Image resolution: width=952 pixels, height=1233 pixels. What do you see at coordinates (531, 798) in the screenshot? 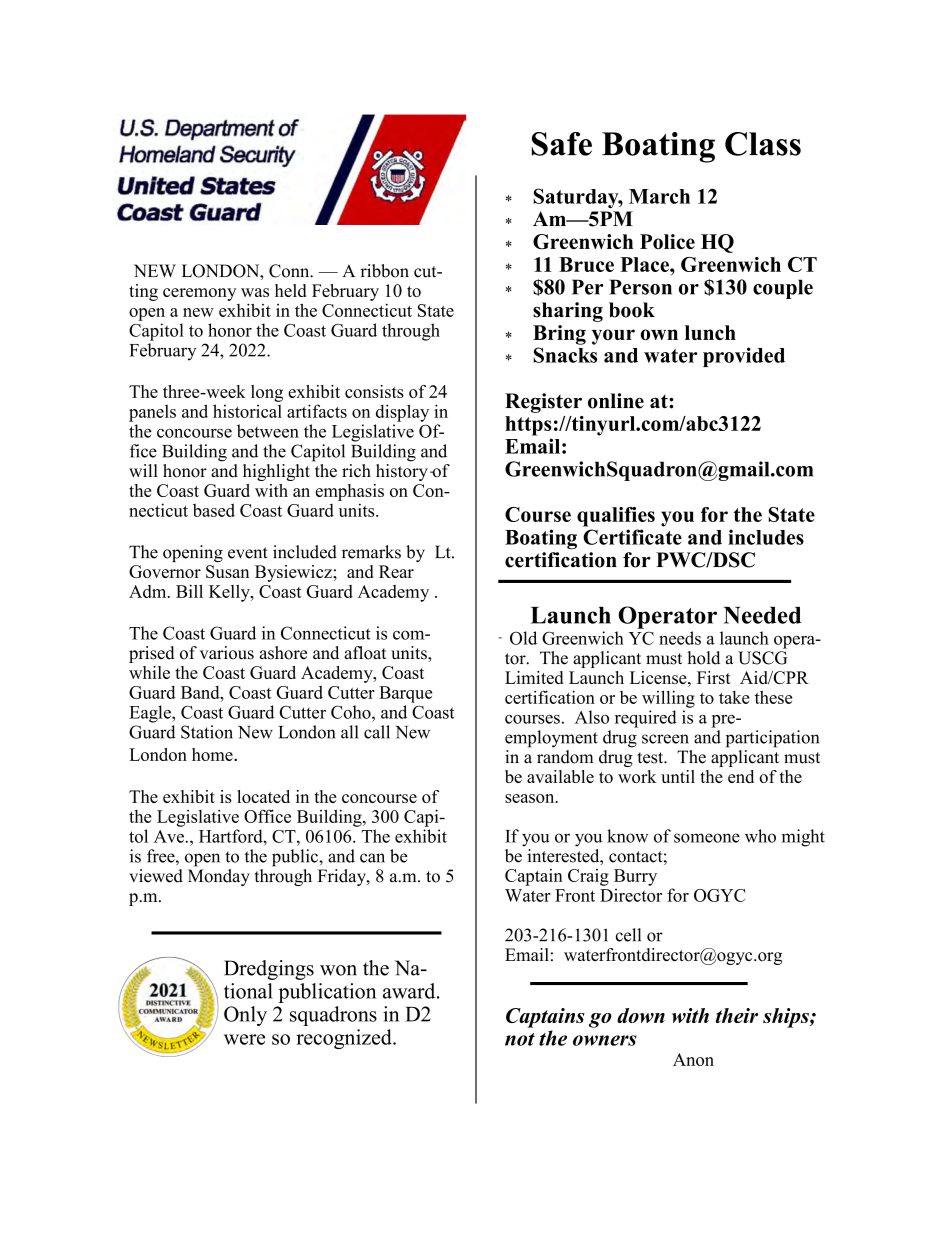
I see `season` at bounding box center [531, 798].
